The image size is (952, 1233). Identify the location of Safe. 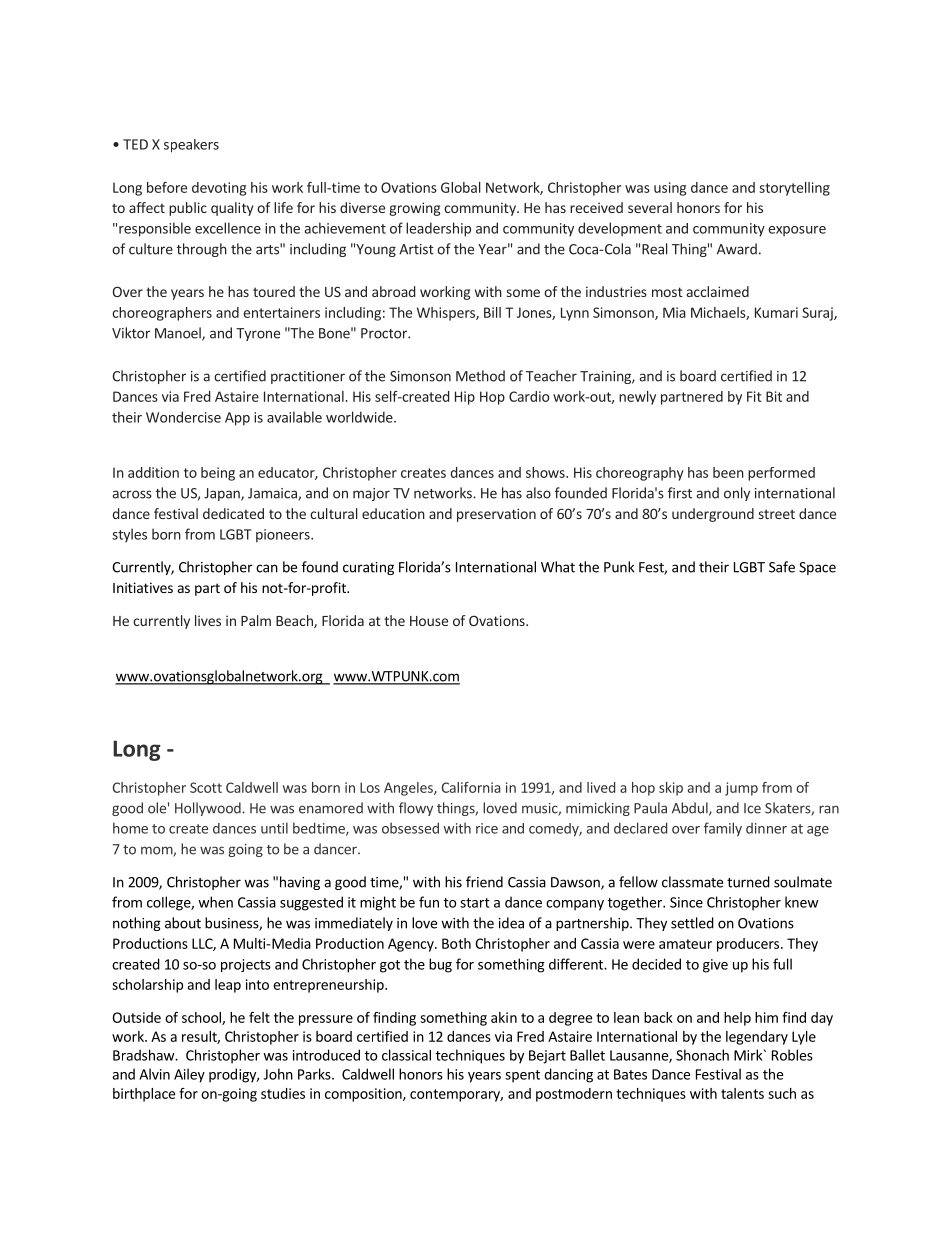
(782, 567).
